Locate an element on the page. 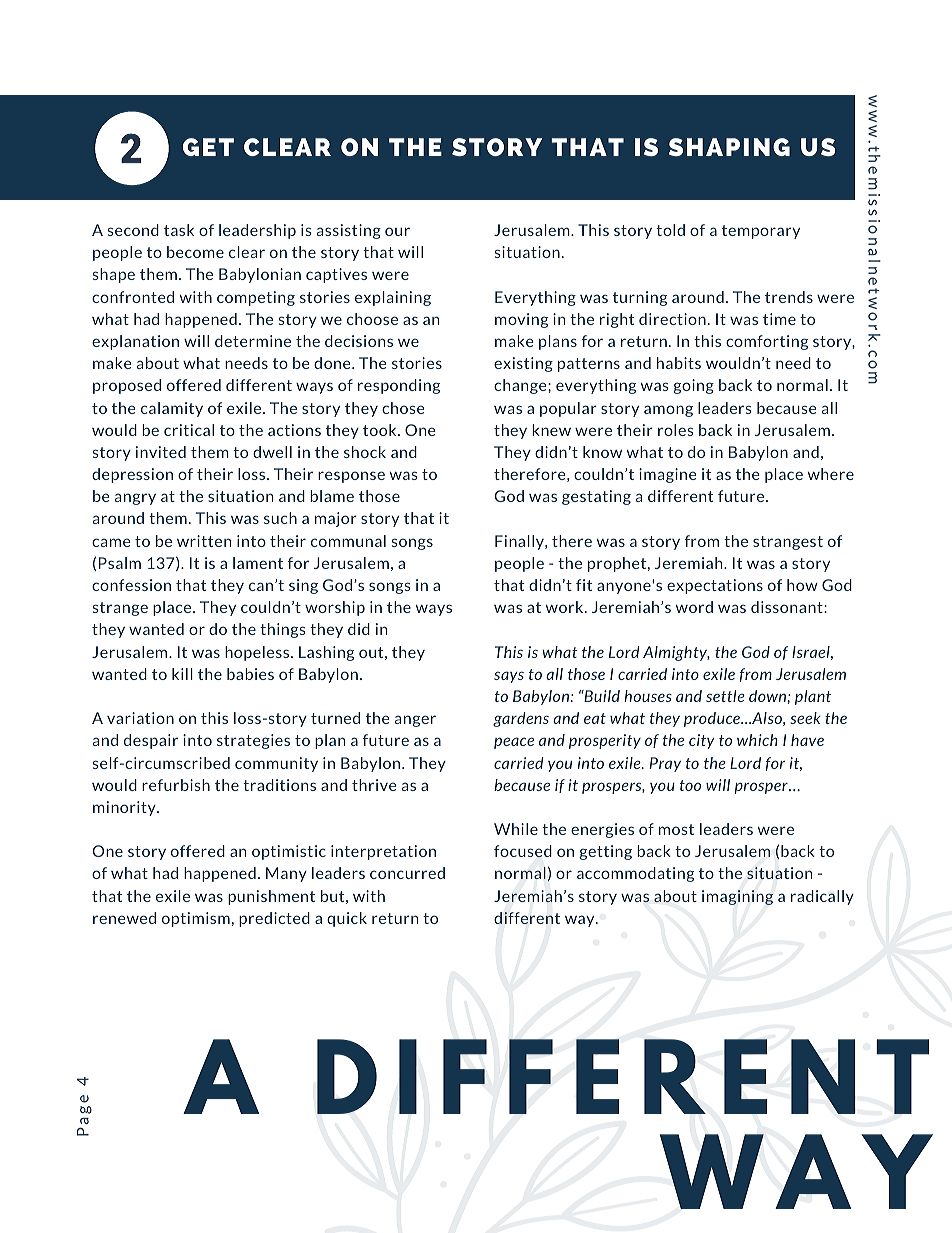 The image size is (952, 1233). written is located at coordinates (204, 541).
